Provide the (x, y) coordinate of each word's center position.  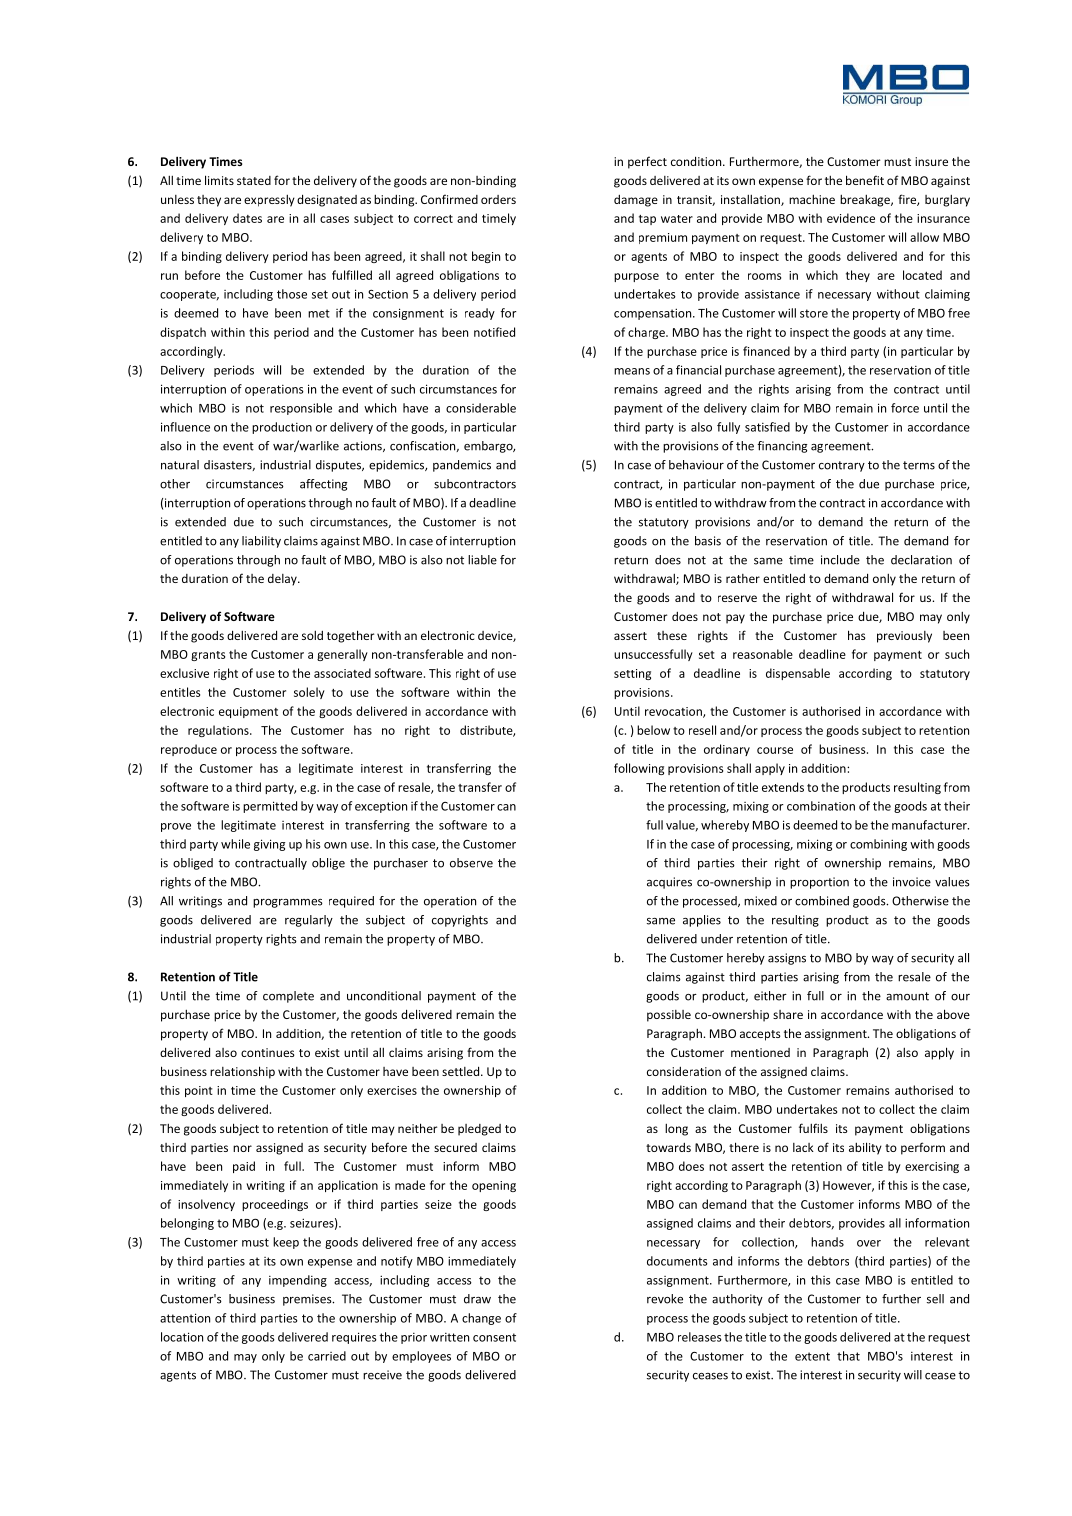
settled (462, 1071)
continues (268, 1052)
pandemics (462, 466)
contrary (842, 466)
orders (498, 199)
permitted (270, 807)
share (788, 1014)
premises (308, 1300)
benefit (865, 180)
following (639, 769)
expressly (269, 200)
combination (821, 806)
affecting (323, 485)
